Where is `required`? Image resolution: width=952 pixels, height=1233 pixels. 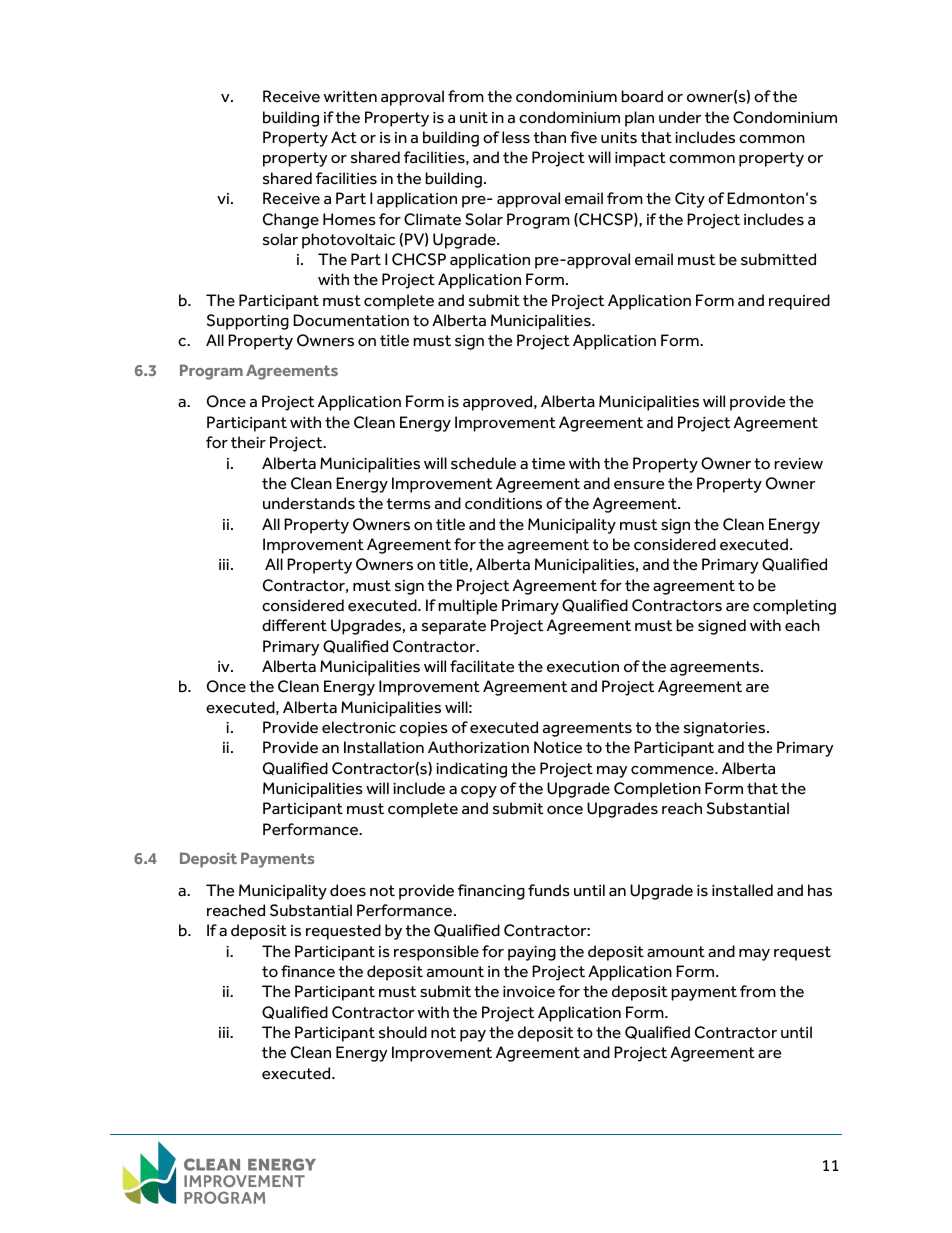
required is located at coordinates (799, 302).
